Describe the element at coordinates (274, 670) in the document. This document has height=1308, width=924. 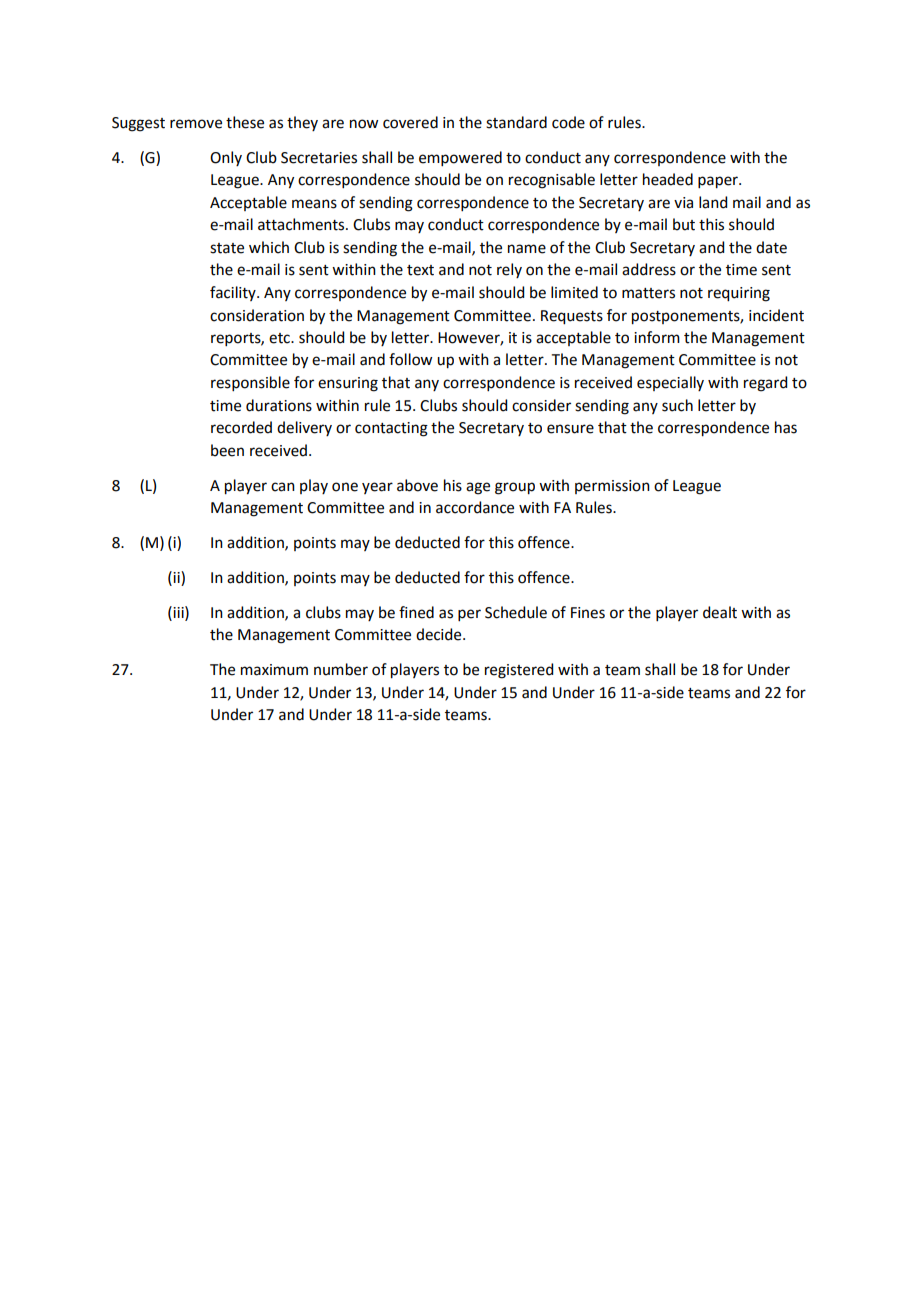
I see `maximum` at that location.
